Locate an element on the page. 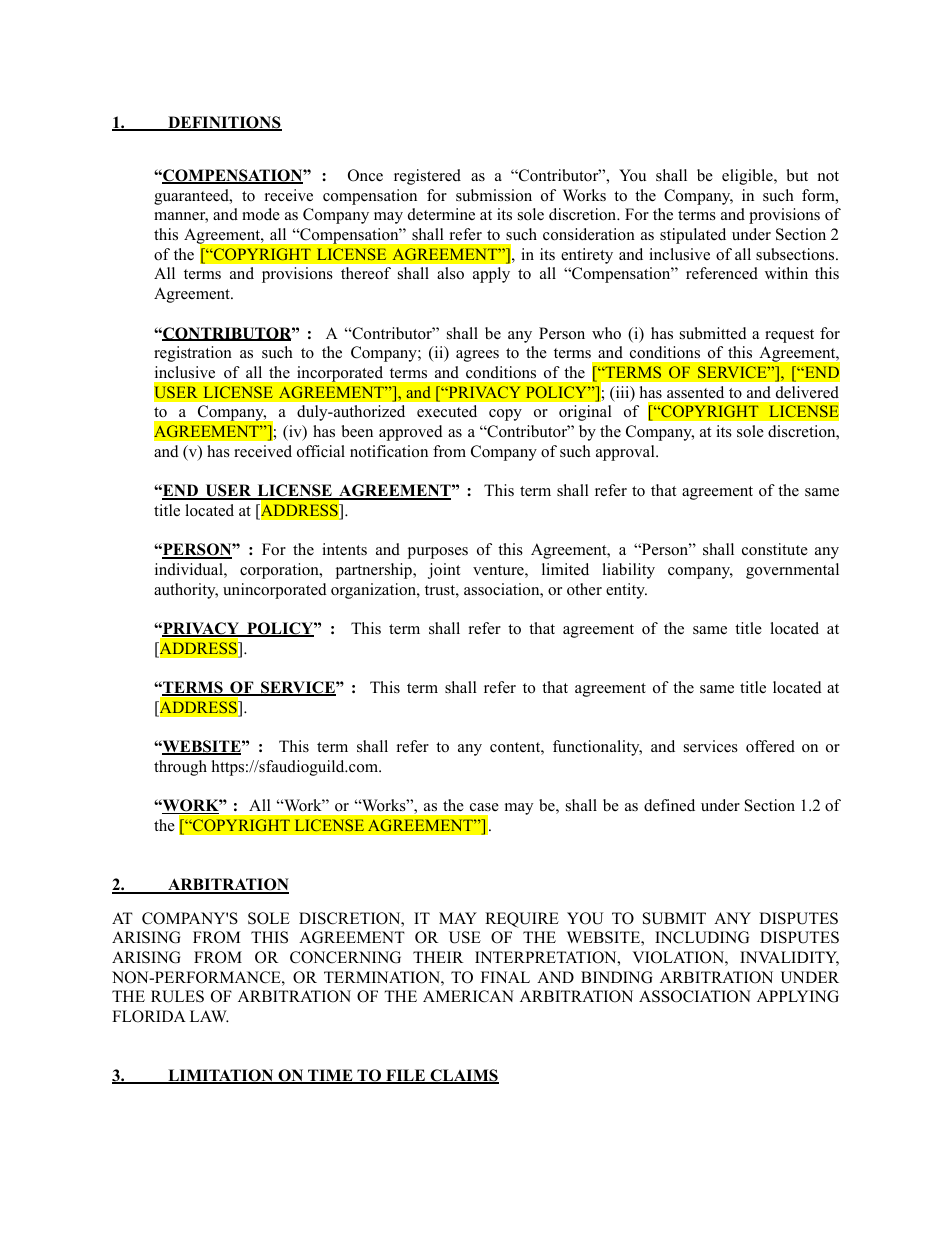 The width and height of the image is (952, 1233). offered is located at coordinates (770, 746).
